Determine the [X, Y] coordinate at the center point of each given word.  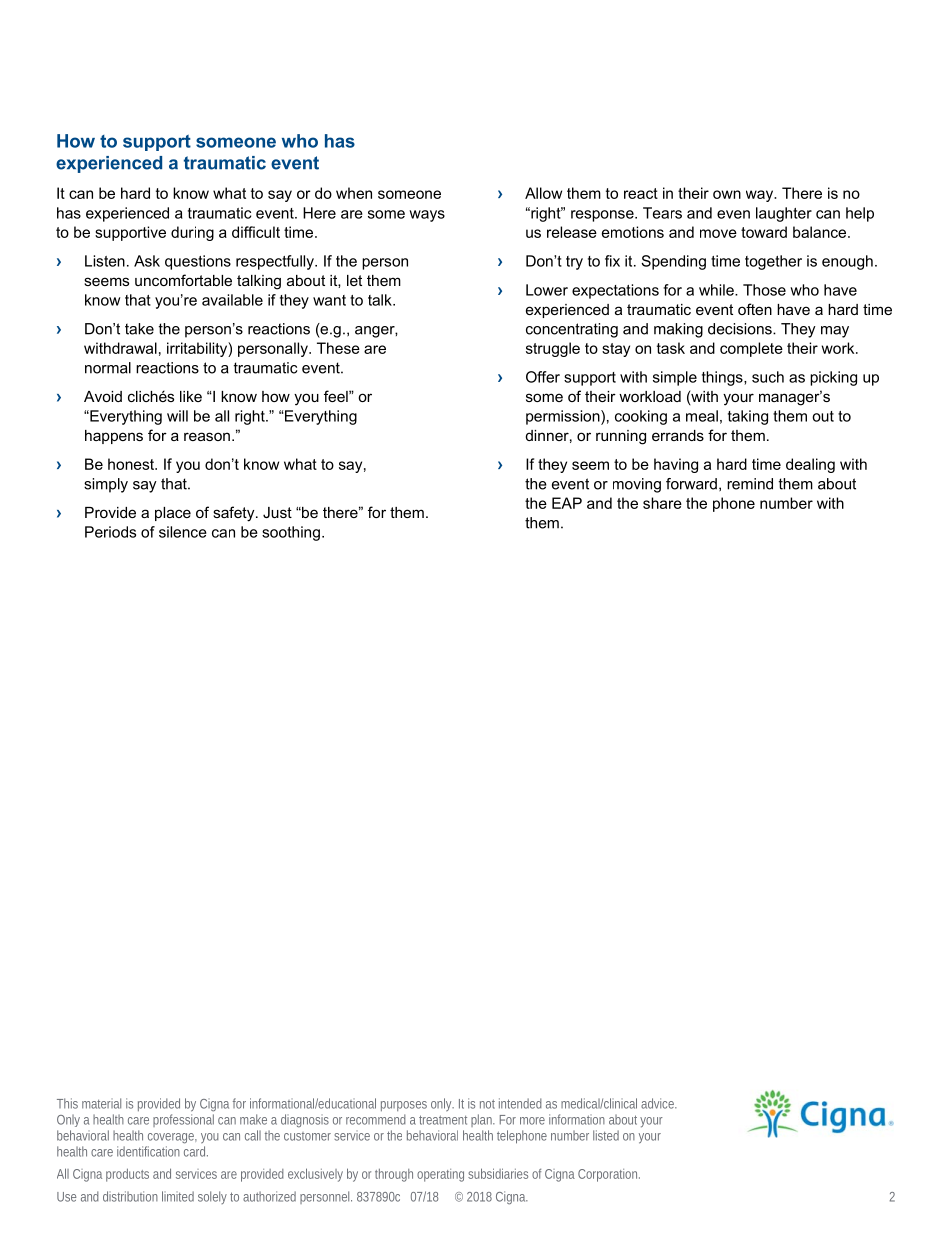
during [192, 233]
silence [183, 532]
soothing [291, 533]
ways [427, 216]
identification [148, 1151]
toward [764, 232]
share [662, 503]
